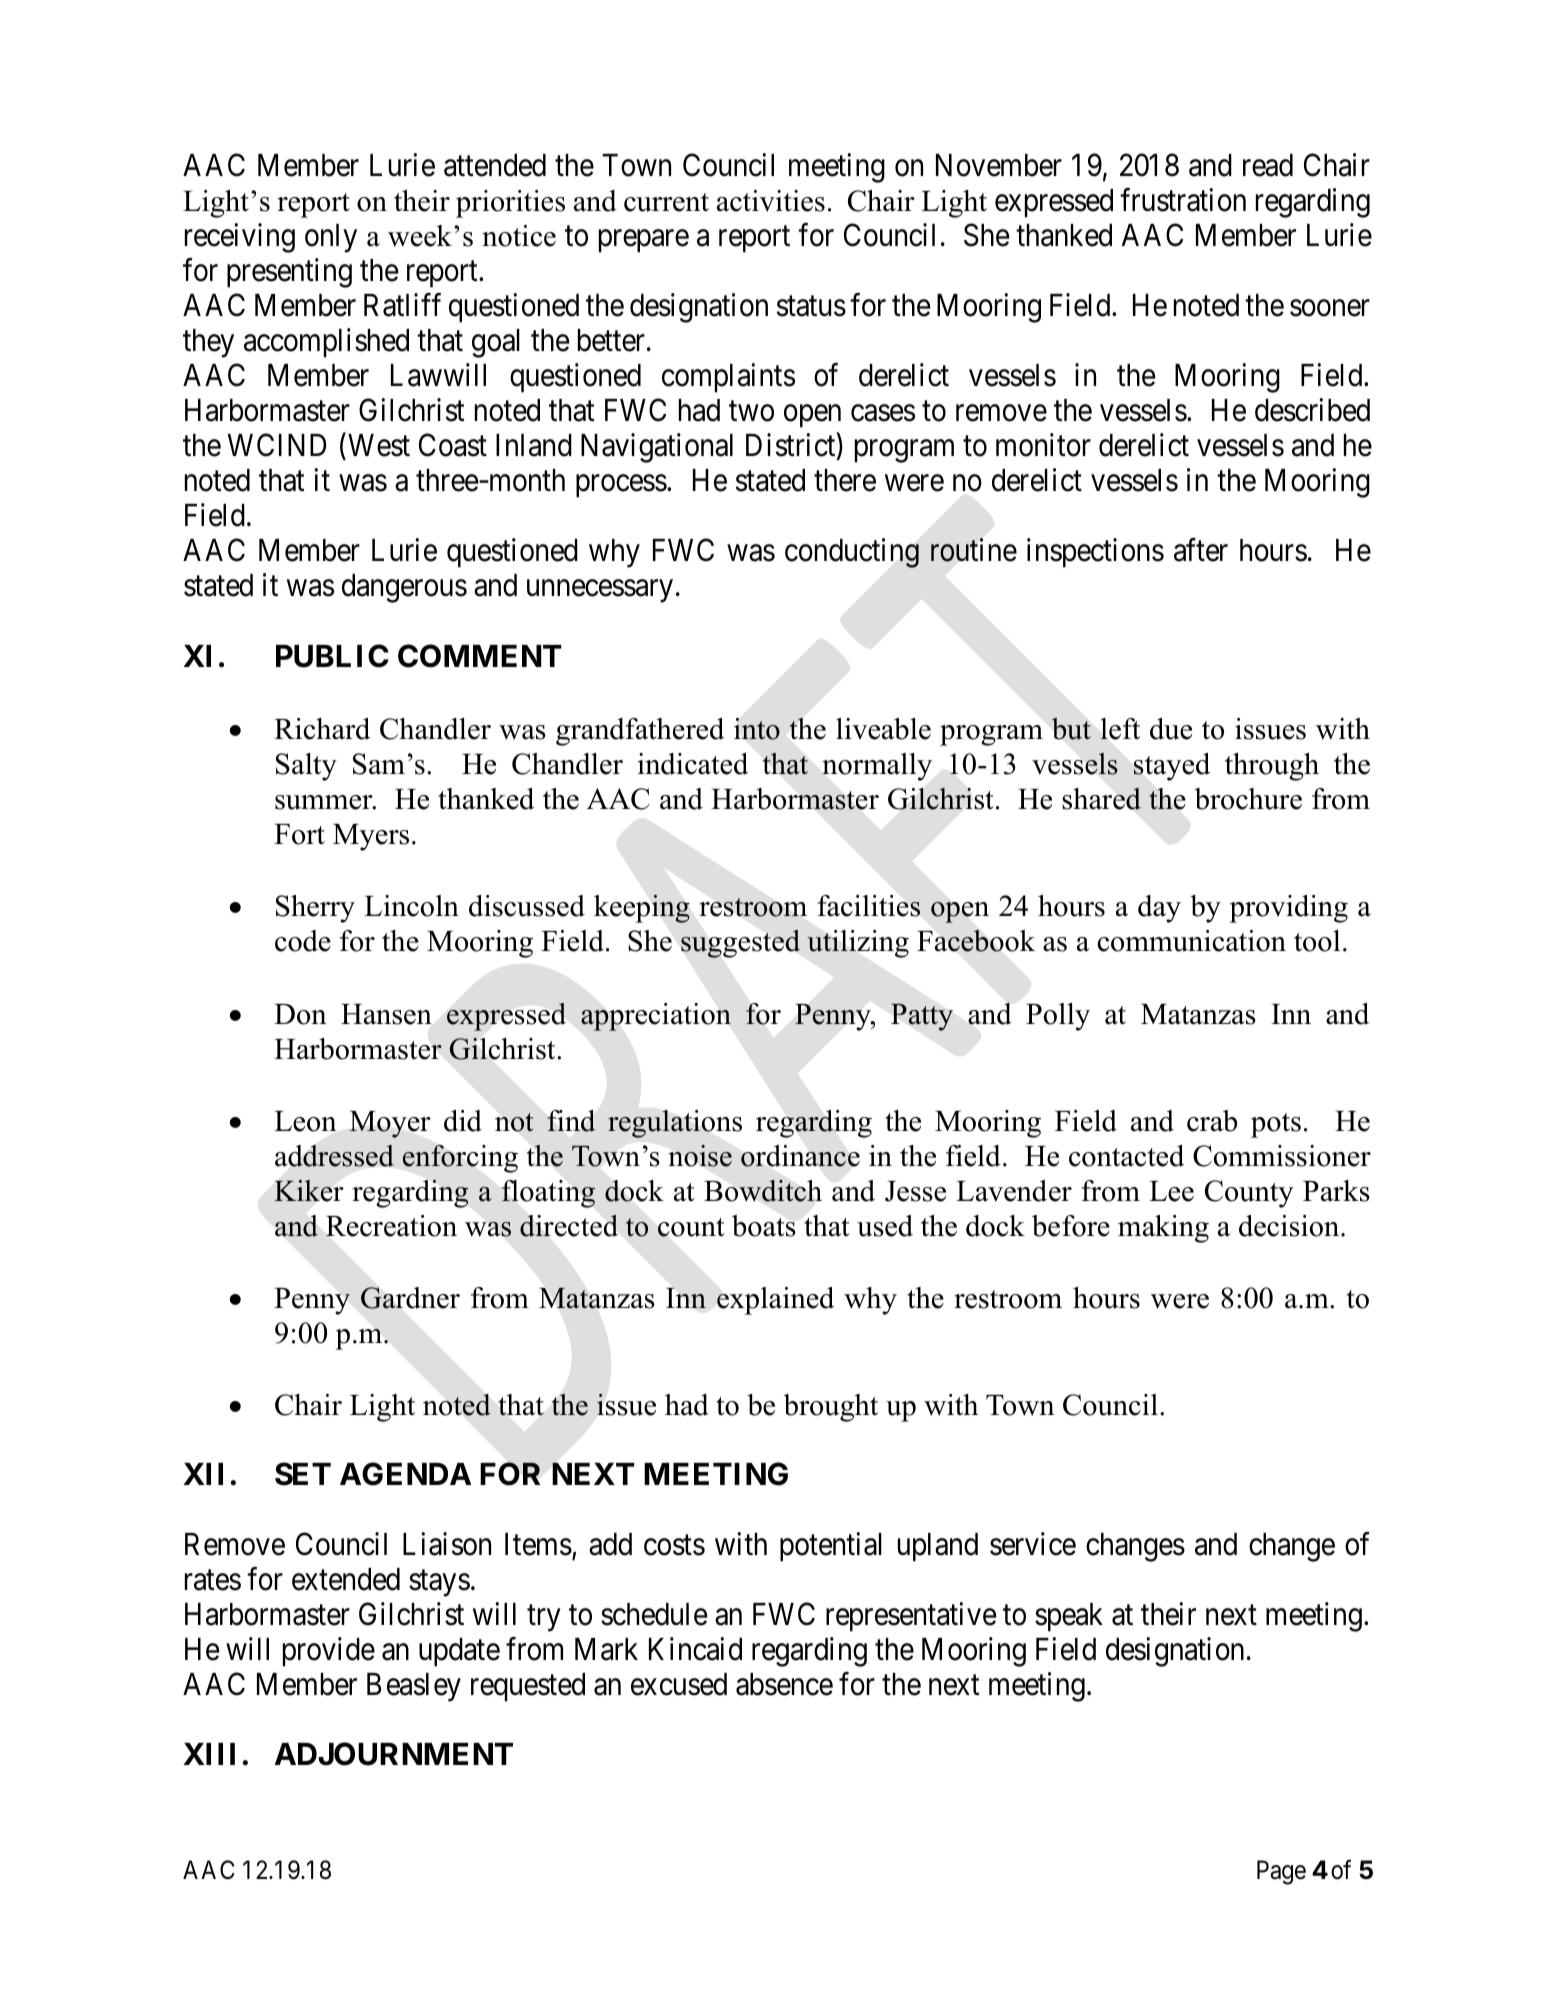  What do you see at coordinates (1183, 200) in the document?
I see `frustration` at bounding box center [1183, 200].
